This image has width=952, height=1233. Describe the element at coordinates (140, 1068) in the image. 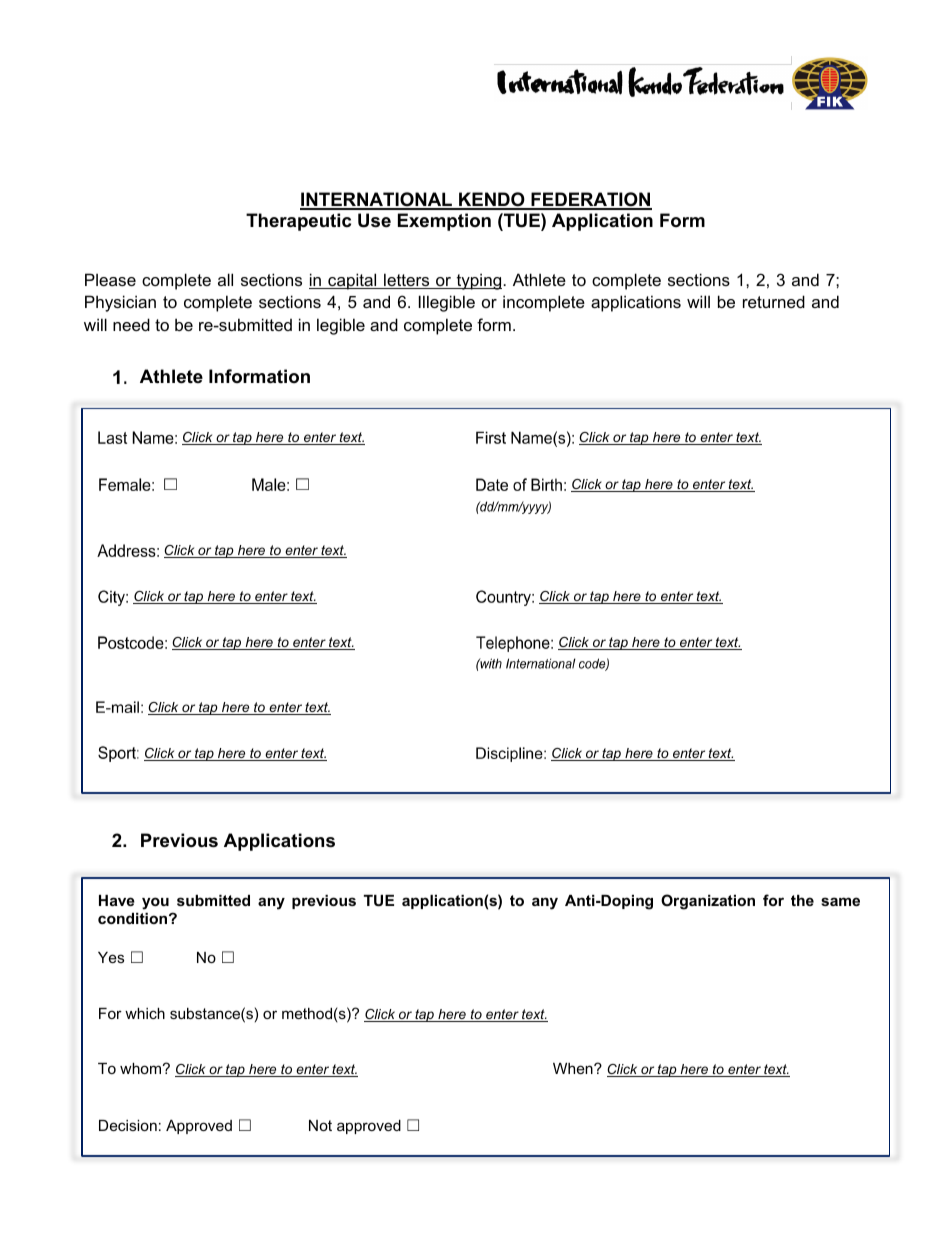

I see `whom` at that location.
